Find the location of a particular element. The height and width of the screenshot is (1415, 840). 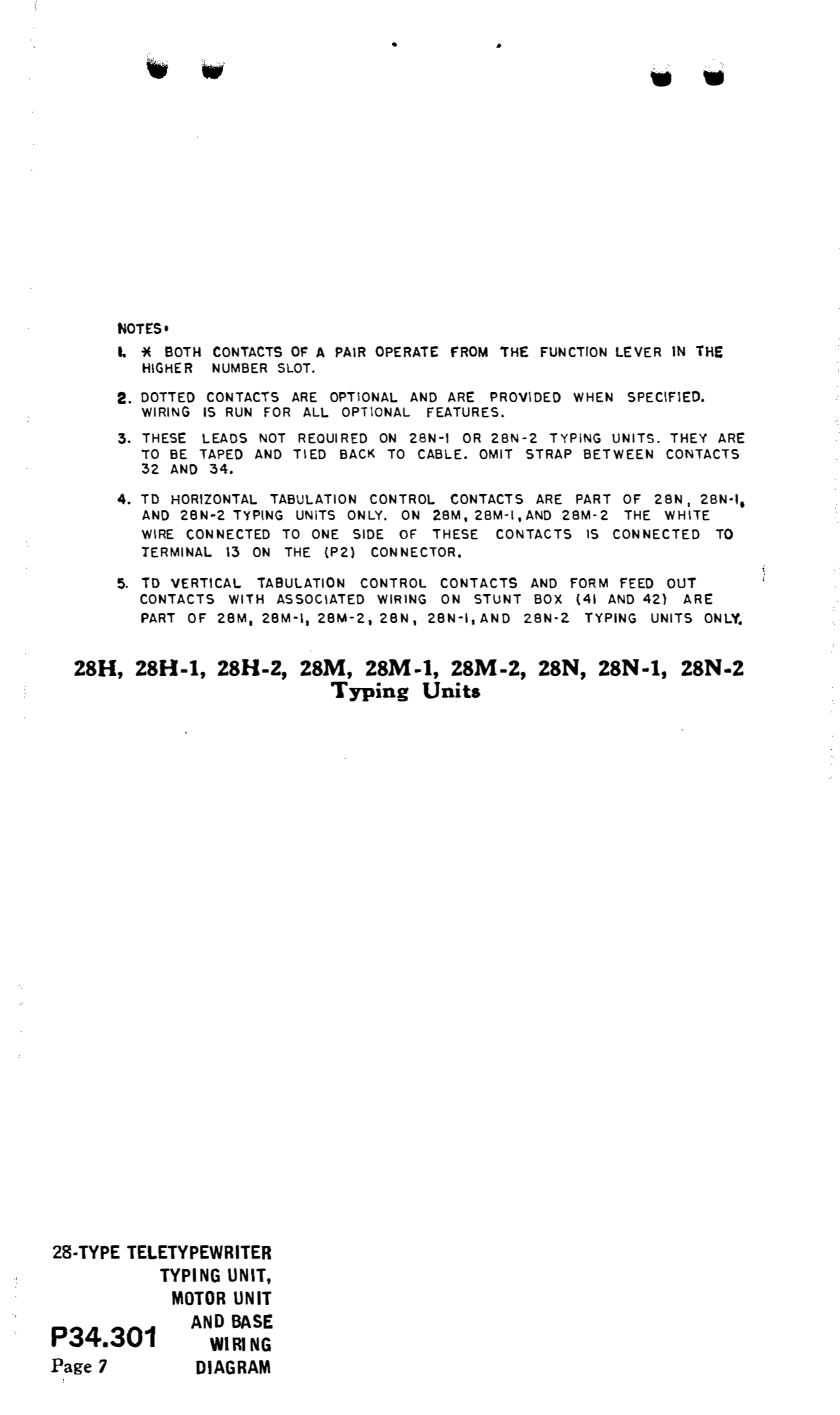

OPERATE is located at coordinates (407, 352).
